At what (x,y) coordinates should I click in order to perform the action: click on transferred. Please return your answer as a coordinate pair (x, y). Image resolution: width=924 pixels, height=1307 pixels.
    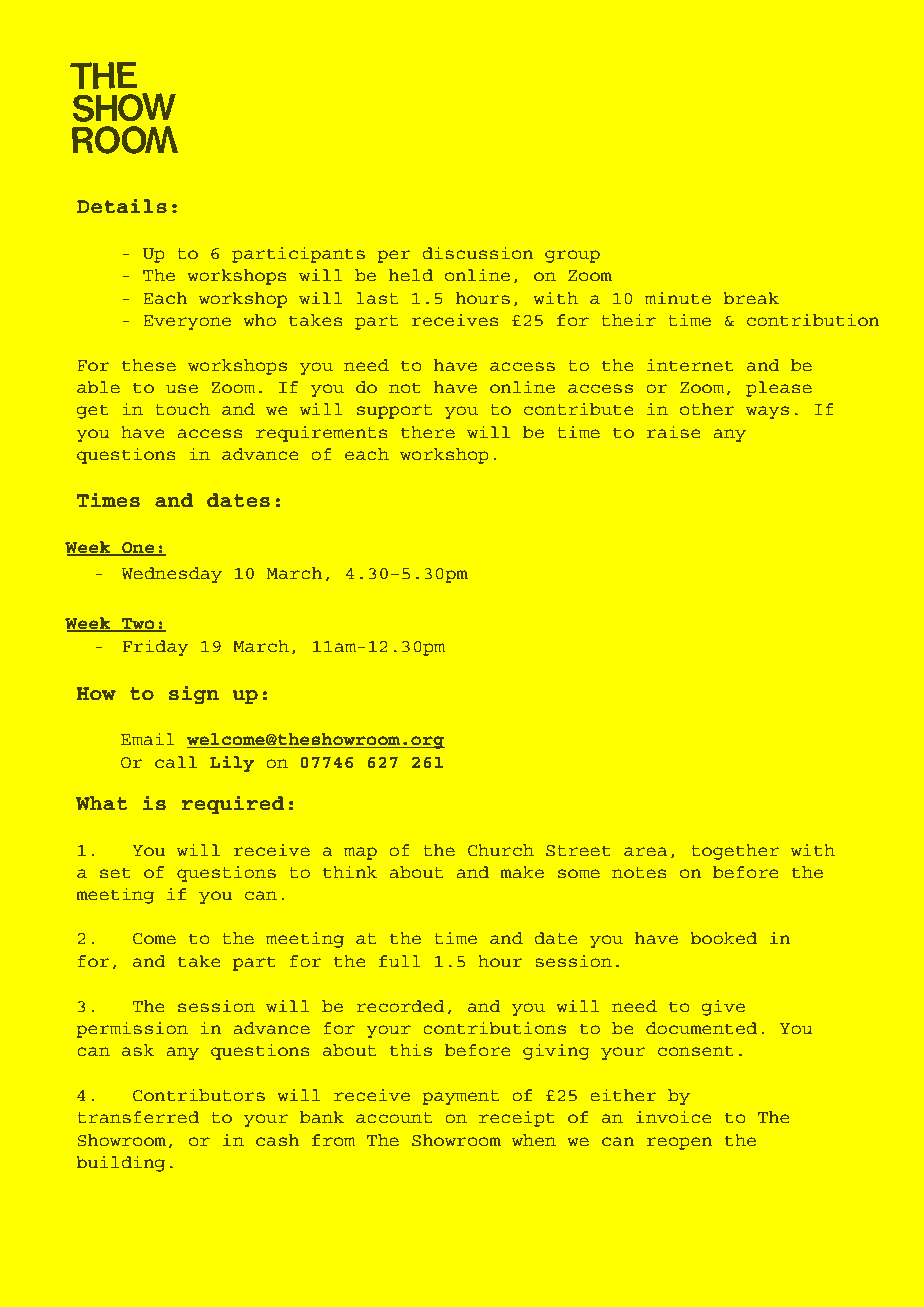
    Looking at the image, I should click on (138, 1117).
